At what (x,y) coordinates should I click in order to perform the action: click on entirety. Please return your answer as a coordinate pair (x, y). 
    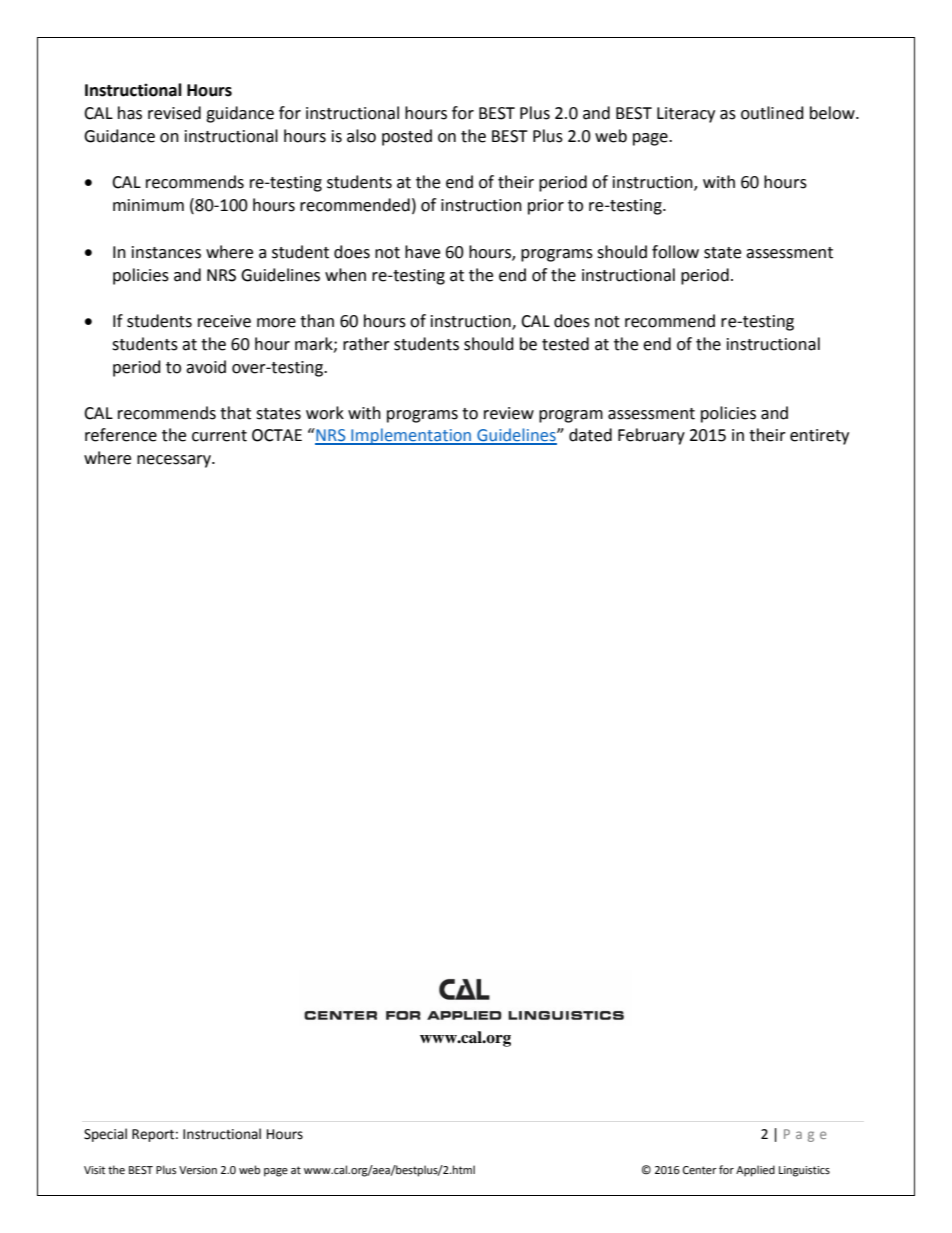
    Looking at the image, I should click on (819, 437).
